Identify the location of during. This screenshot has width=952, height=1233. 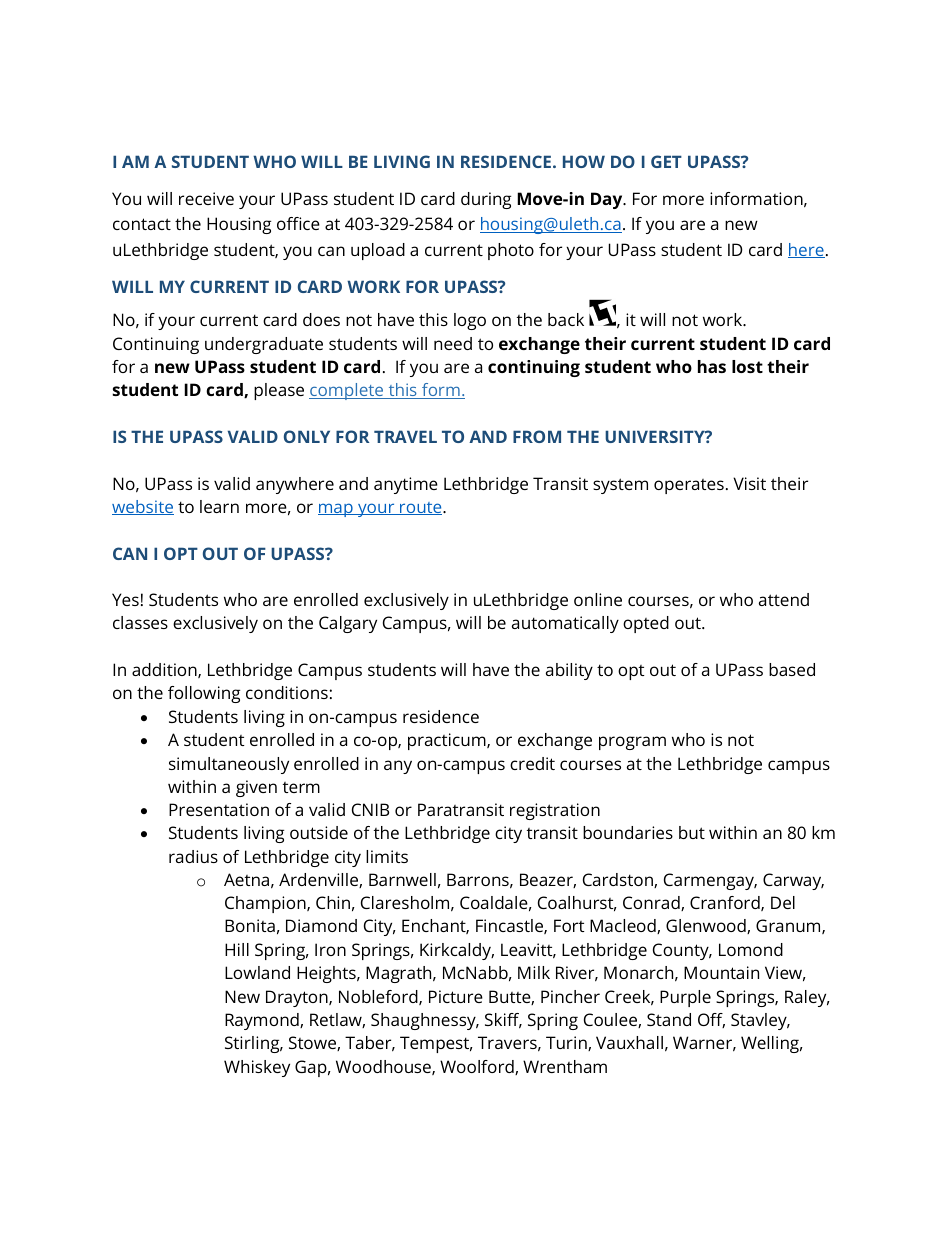
(486, 200).
